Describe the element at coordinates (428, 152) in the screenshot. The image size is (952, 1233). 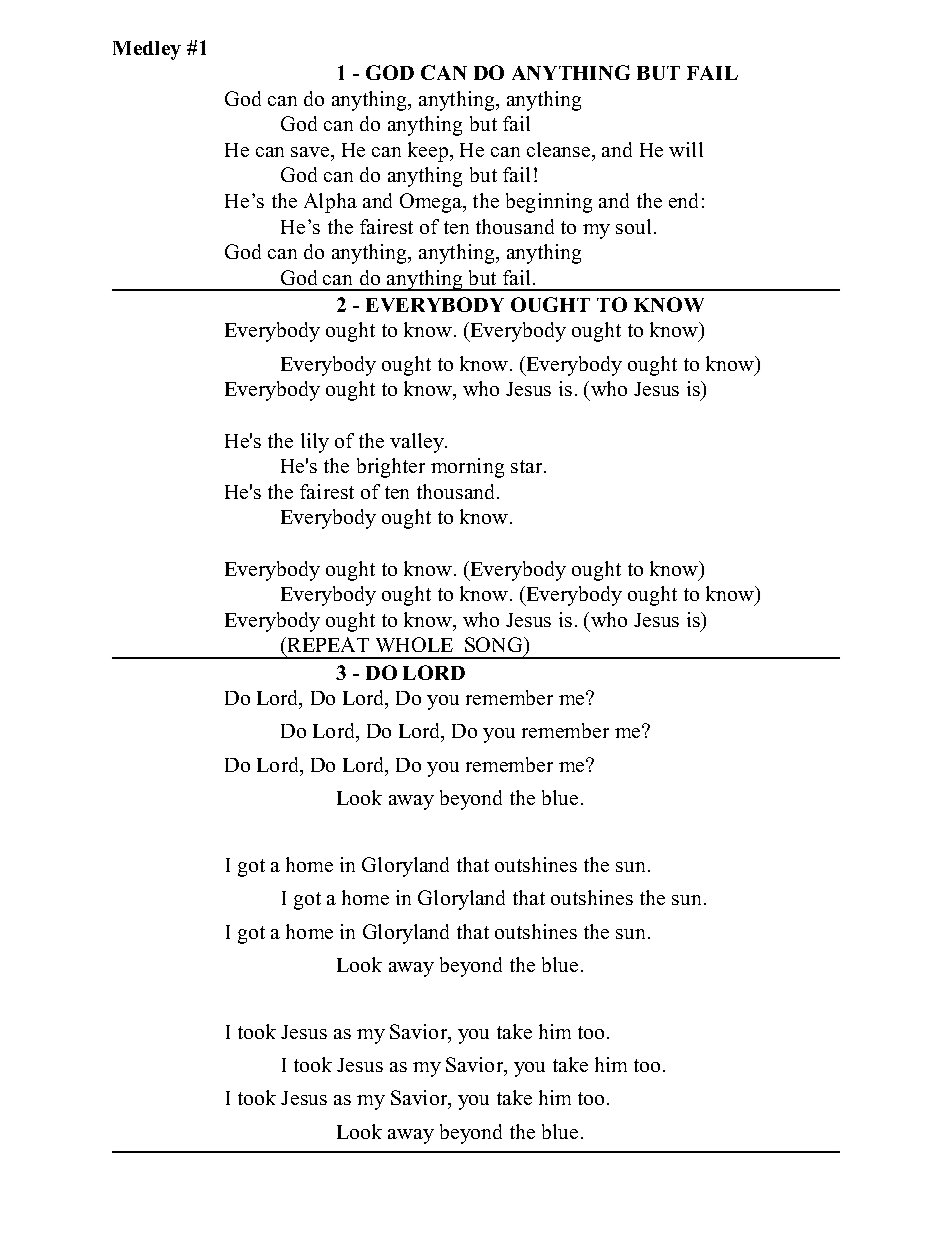
I see `keep` at that location.
